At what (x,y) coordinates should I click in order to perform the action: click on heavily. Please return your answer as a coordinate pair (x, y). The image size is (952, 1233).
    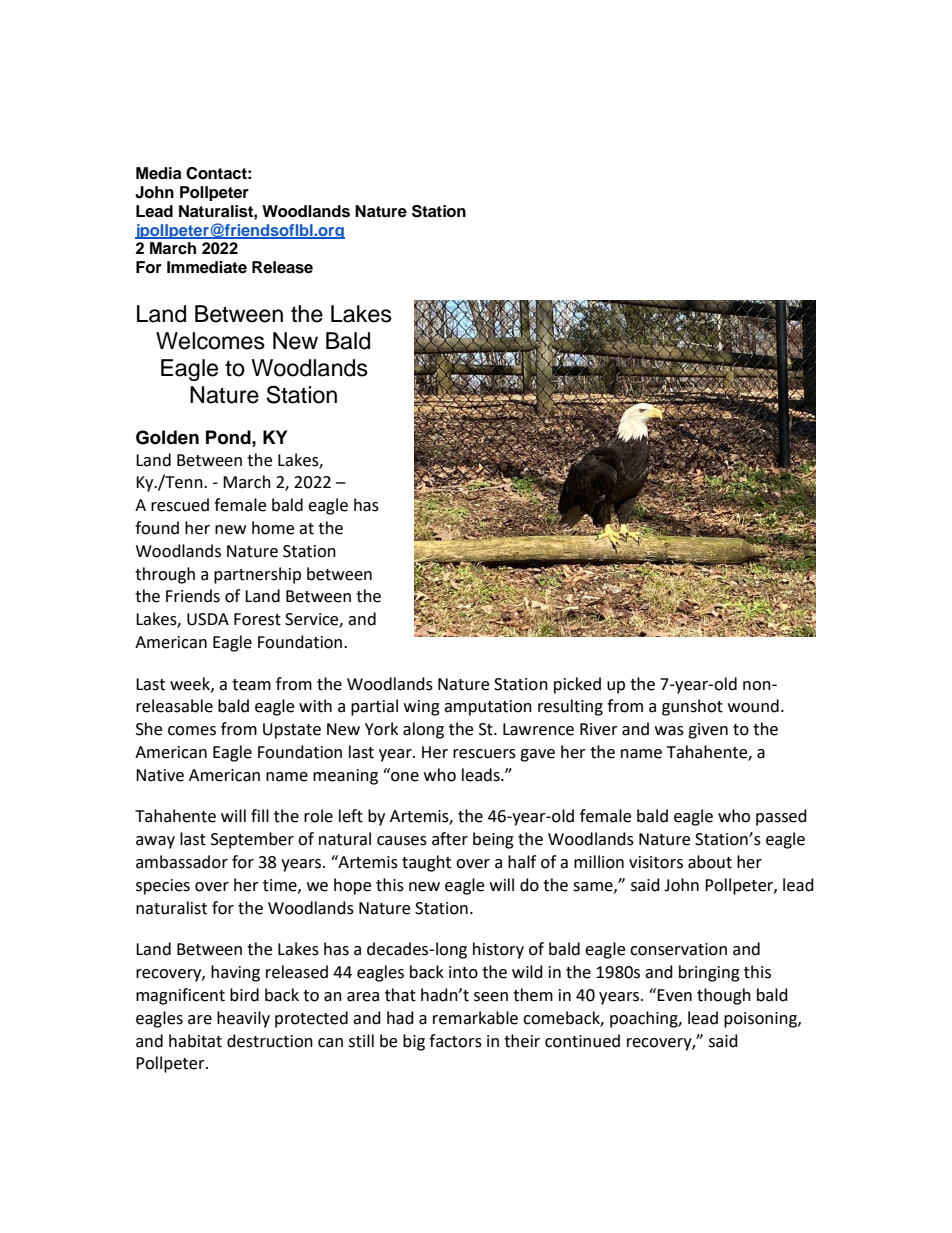
    Looking at the image, I should click on (243, 1019).
